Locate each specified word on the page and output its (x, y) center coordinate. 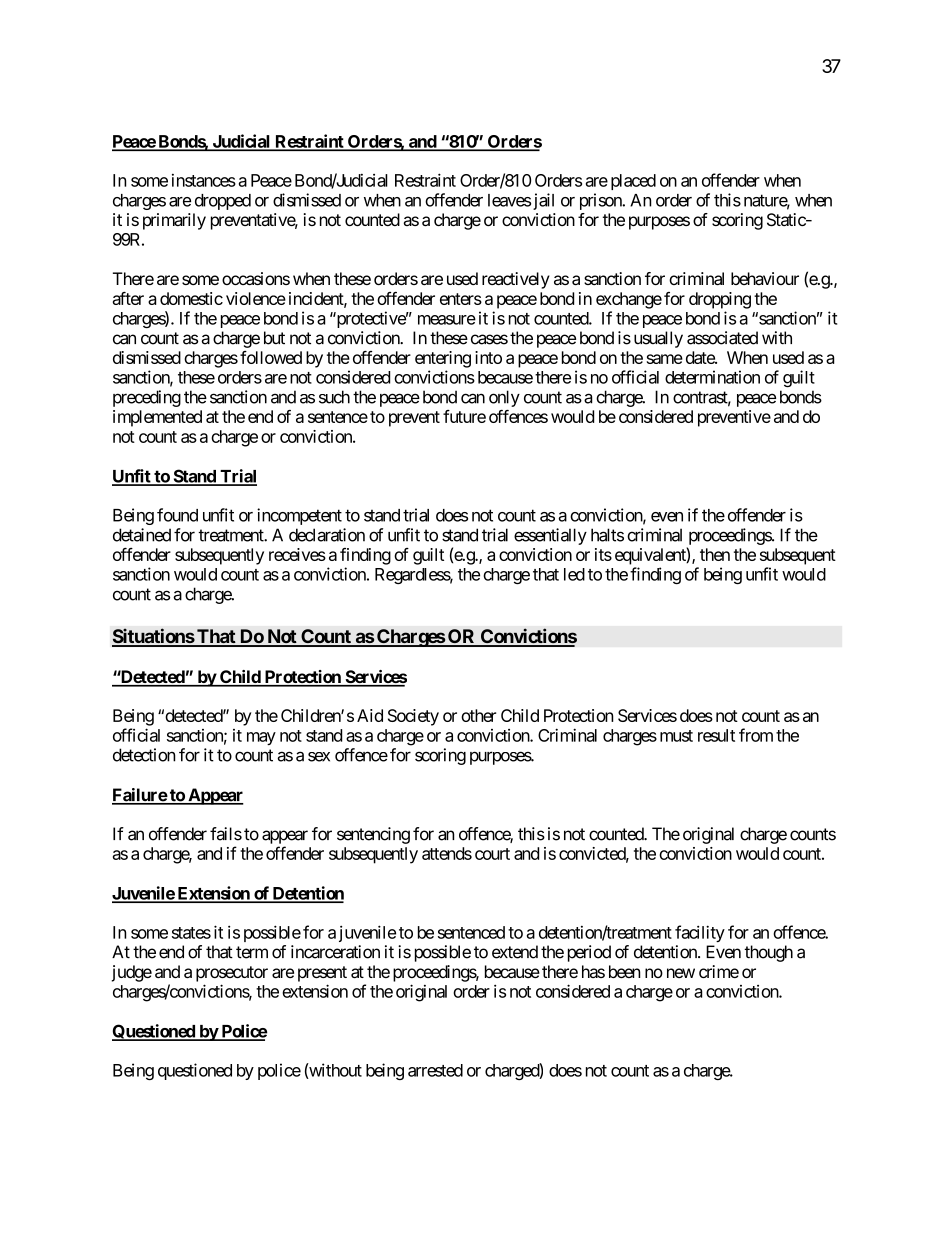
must (676, 736)
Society (413, 717)
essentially (550, 536)
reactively (516, 280)
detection (144, 755)
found (177, 515)
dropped (223, 202)
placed (633, 182)
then (715, 554)
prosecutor (232, 974)
